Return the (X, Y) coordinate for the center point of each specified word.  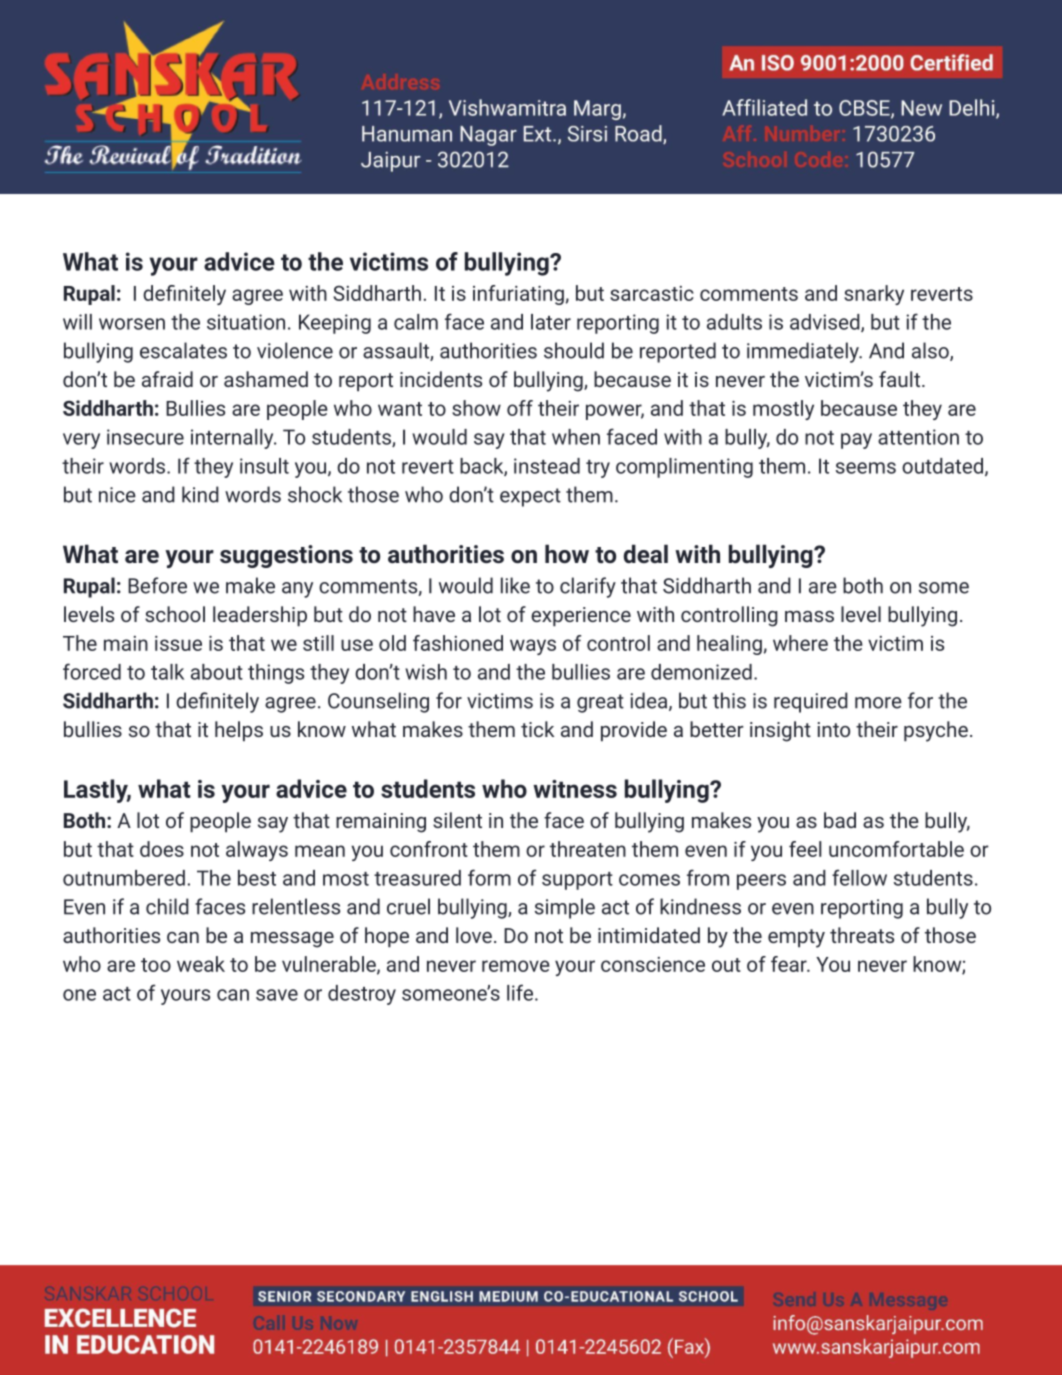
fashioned (458, 643)
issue (178, 643)
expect (530, 497)
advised (826, 323)
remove (516, 966)
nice (117, 495)
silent (457, 820)
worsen (132, 324)
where (800, 643)
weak (201, 964)
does (162, 849)
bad (840, 820)
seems (866, 468)
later (551, 322)
